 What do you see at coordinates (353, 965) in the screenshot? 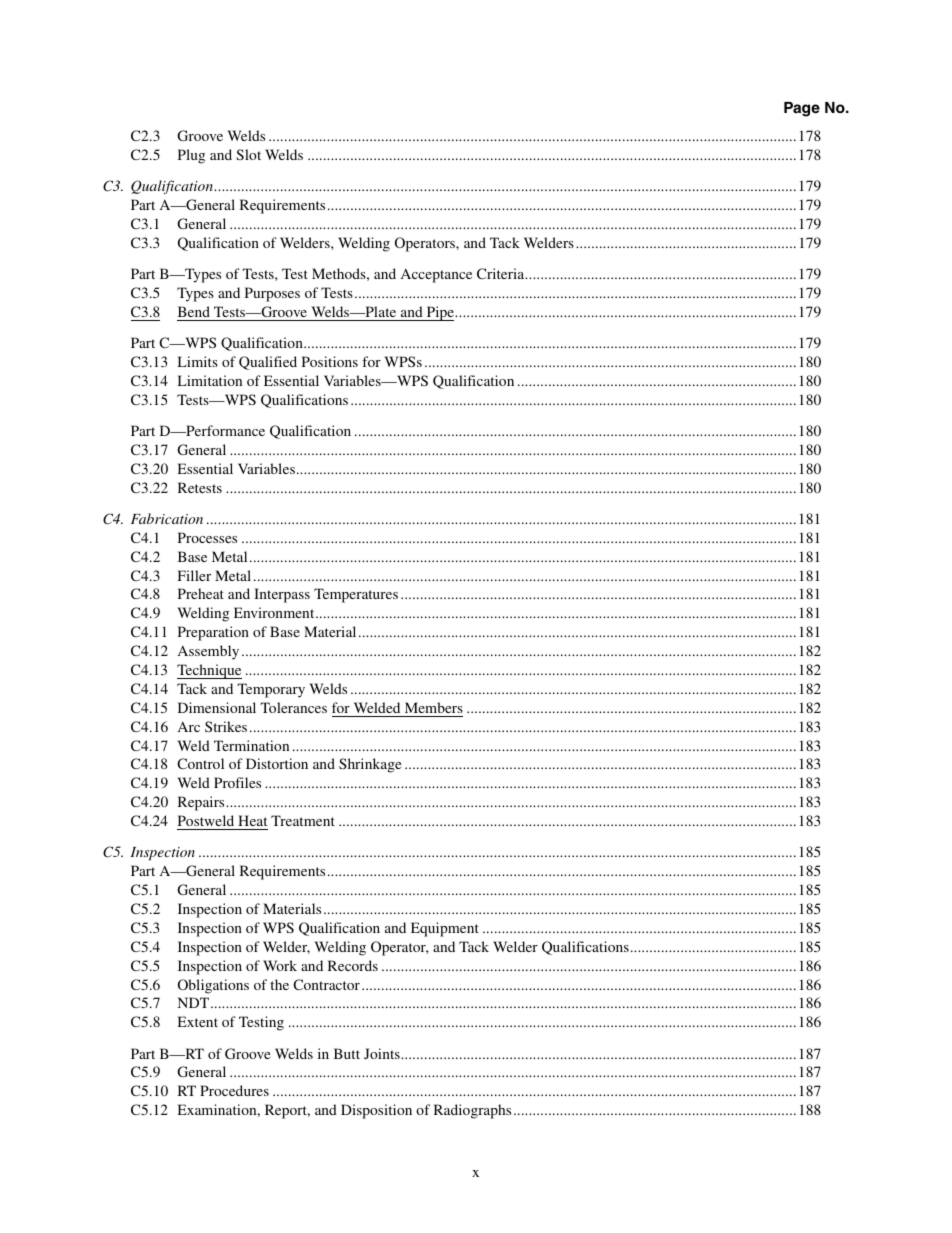
I see `Records` at bounding box center [353, 965].
